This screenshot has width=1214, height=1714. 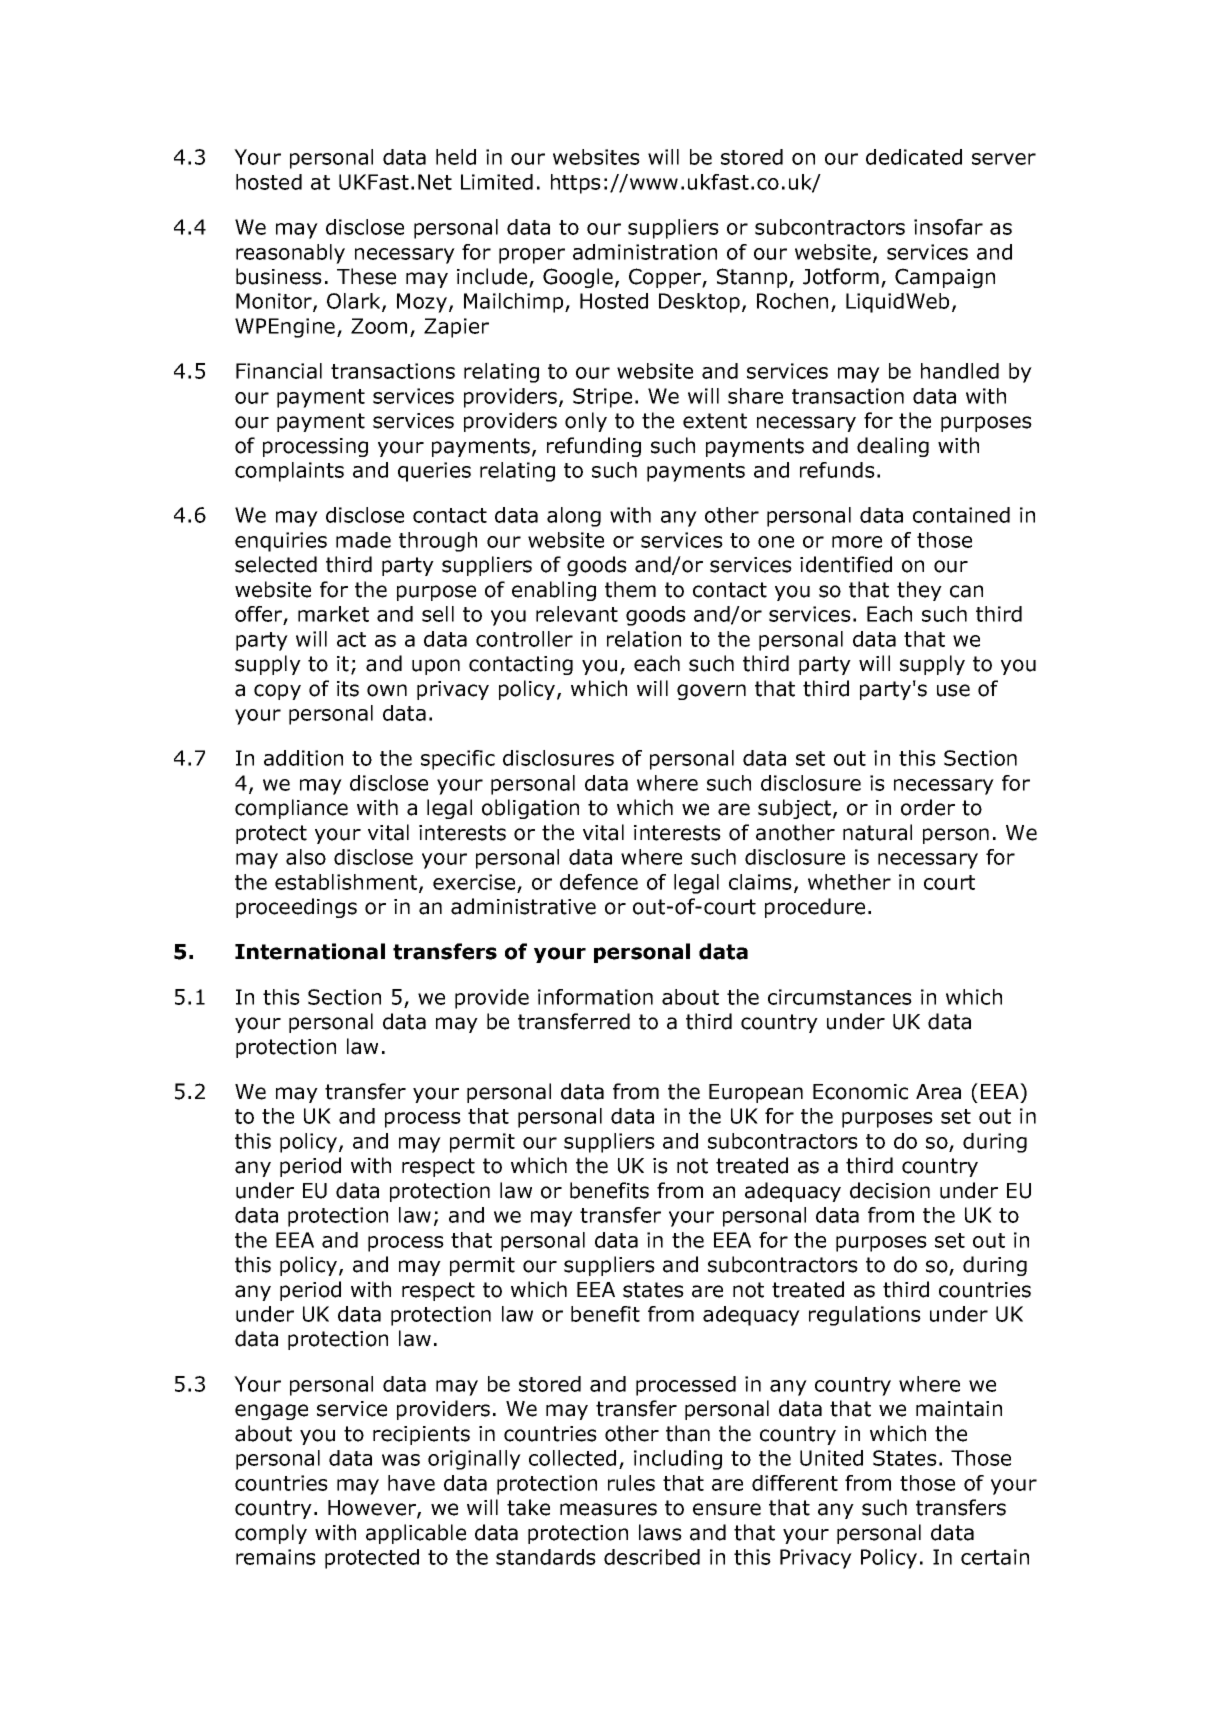 What do you see at coordinates (373, 1509) in the screenshot?
I see `However` at bounding box center [373, 1509].
